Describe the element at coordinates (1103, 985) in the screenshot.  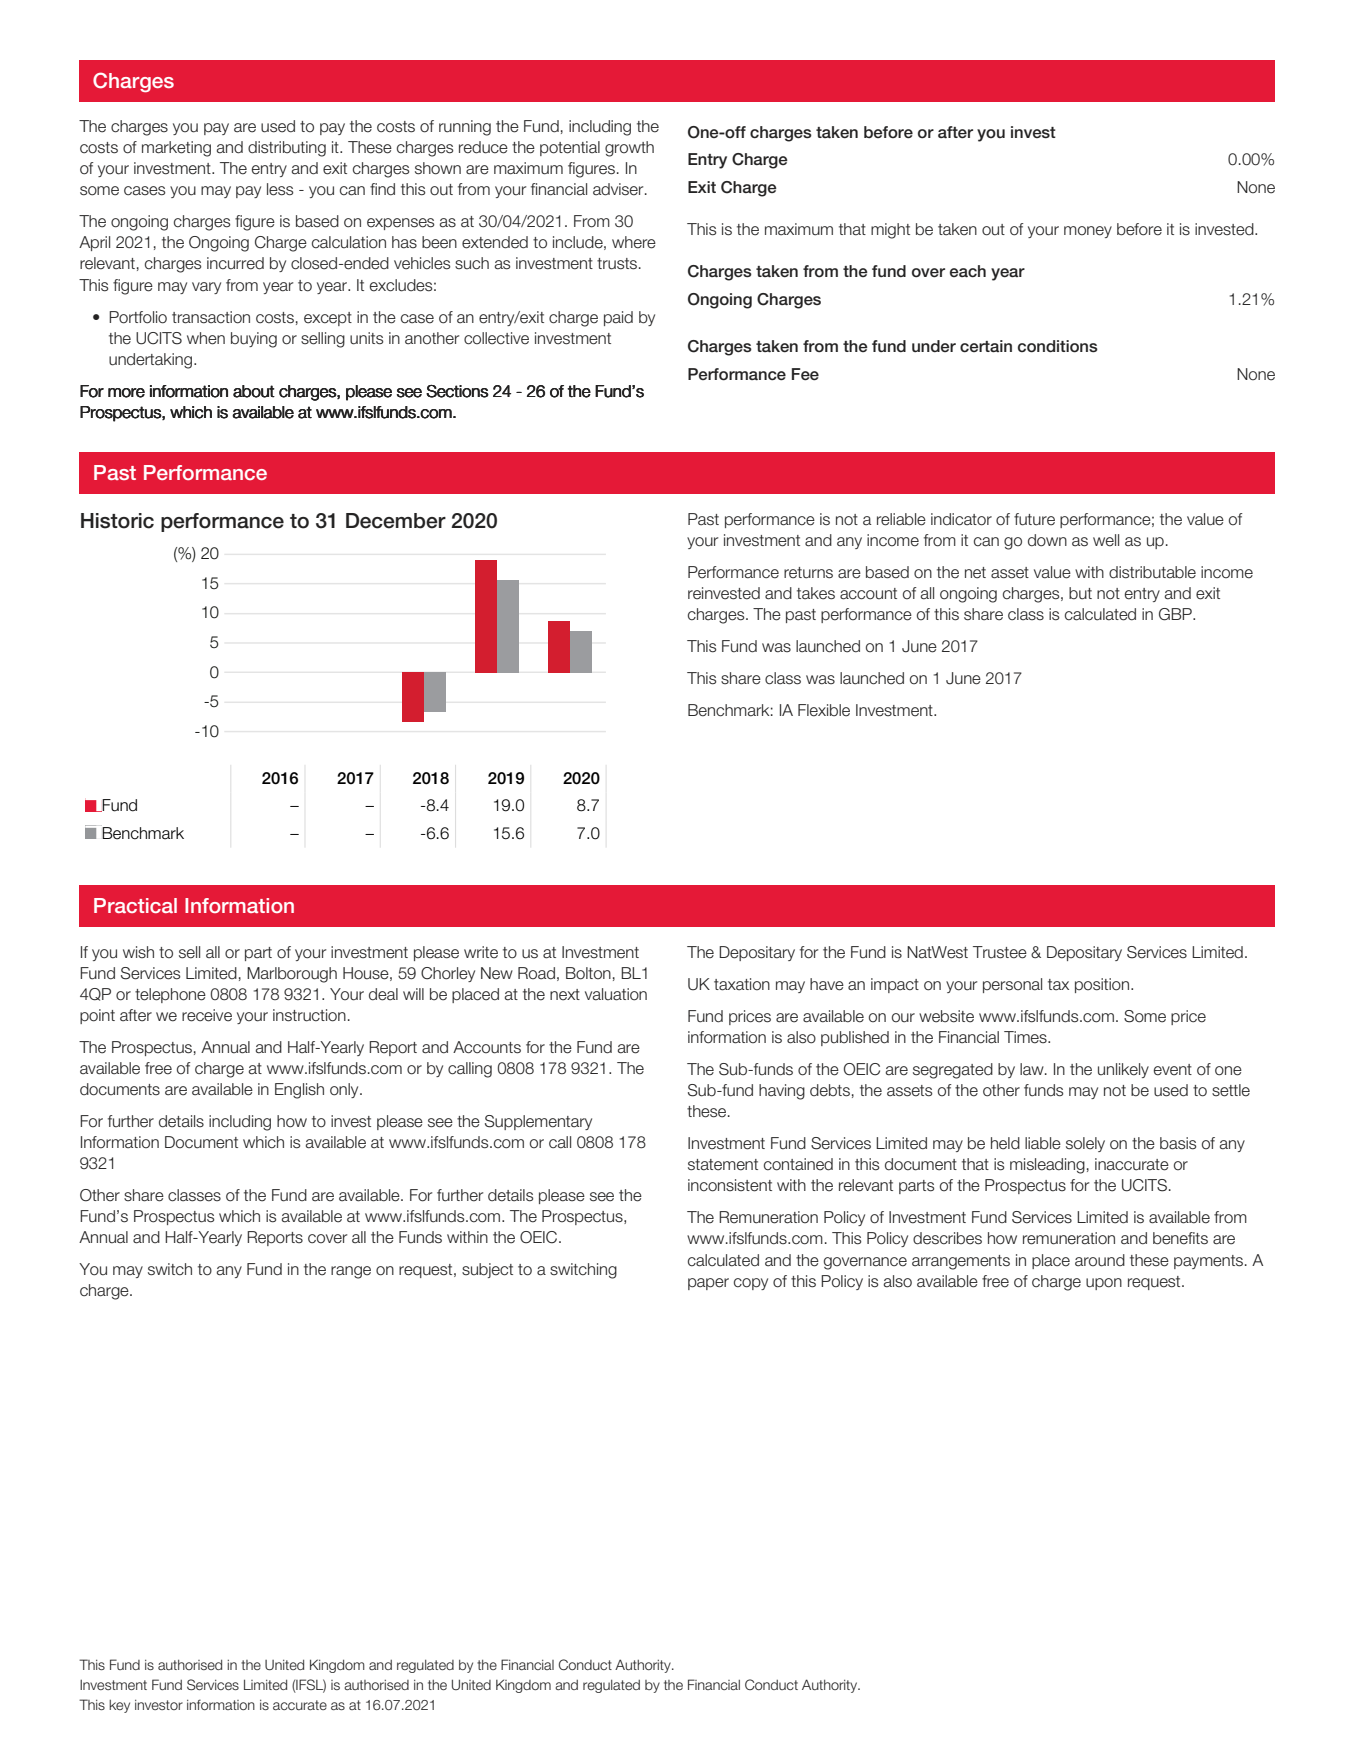
I see `position` at that location.
